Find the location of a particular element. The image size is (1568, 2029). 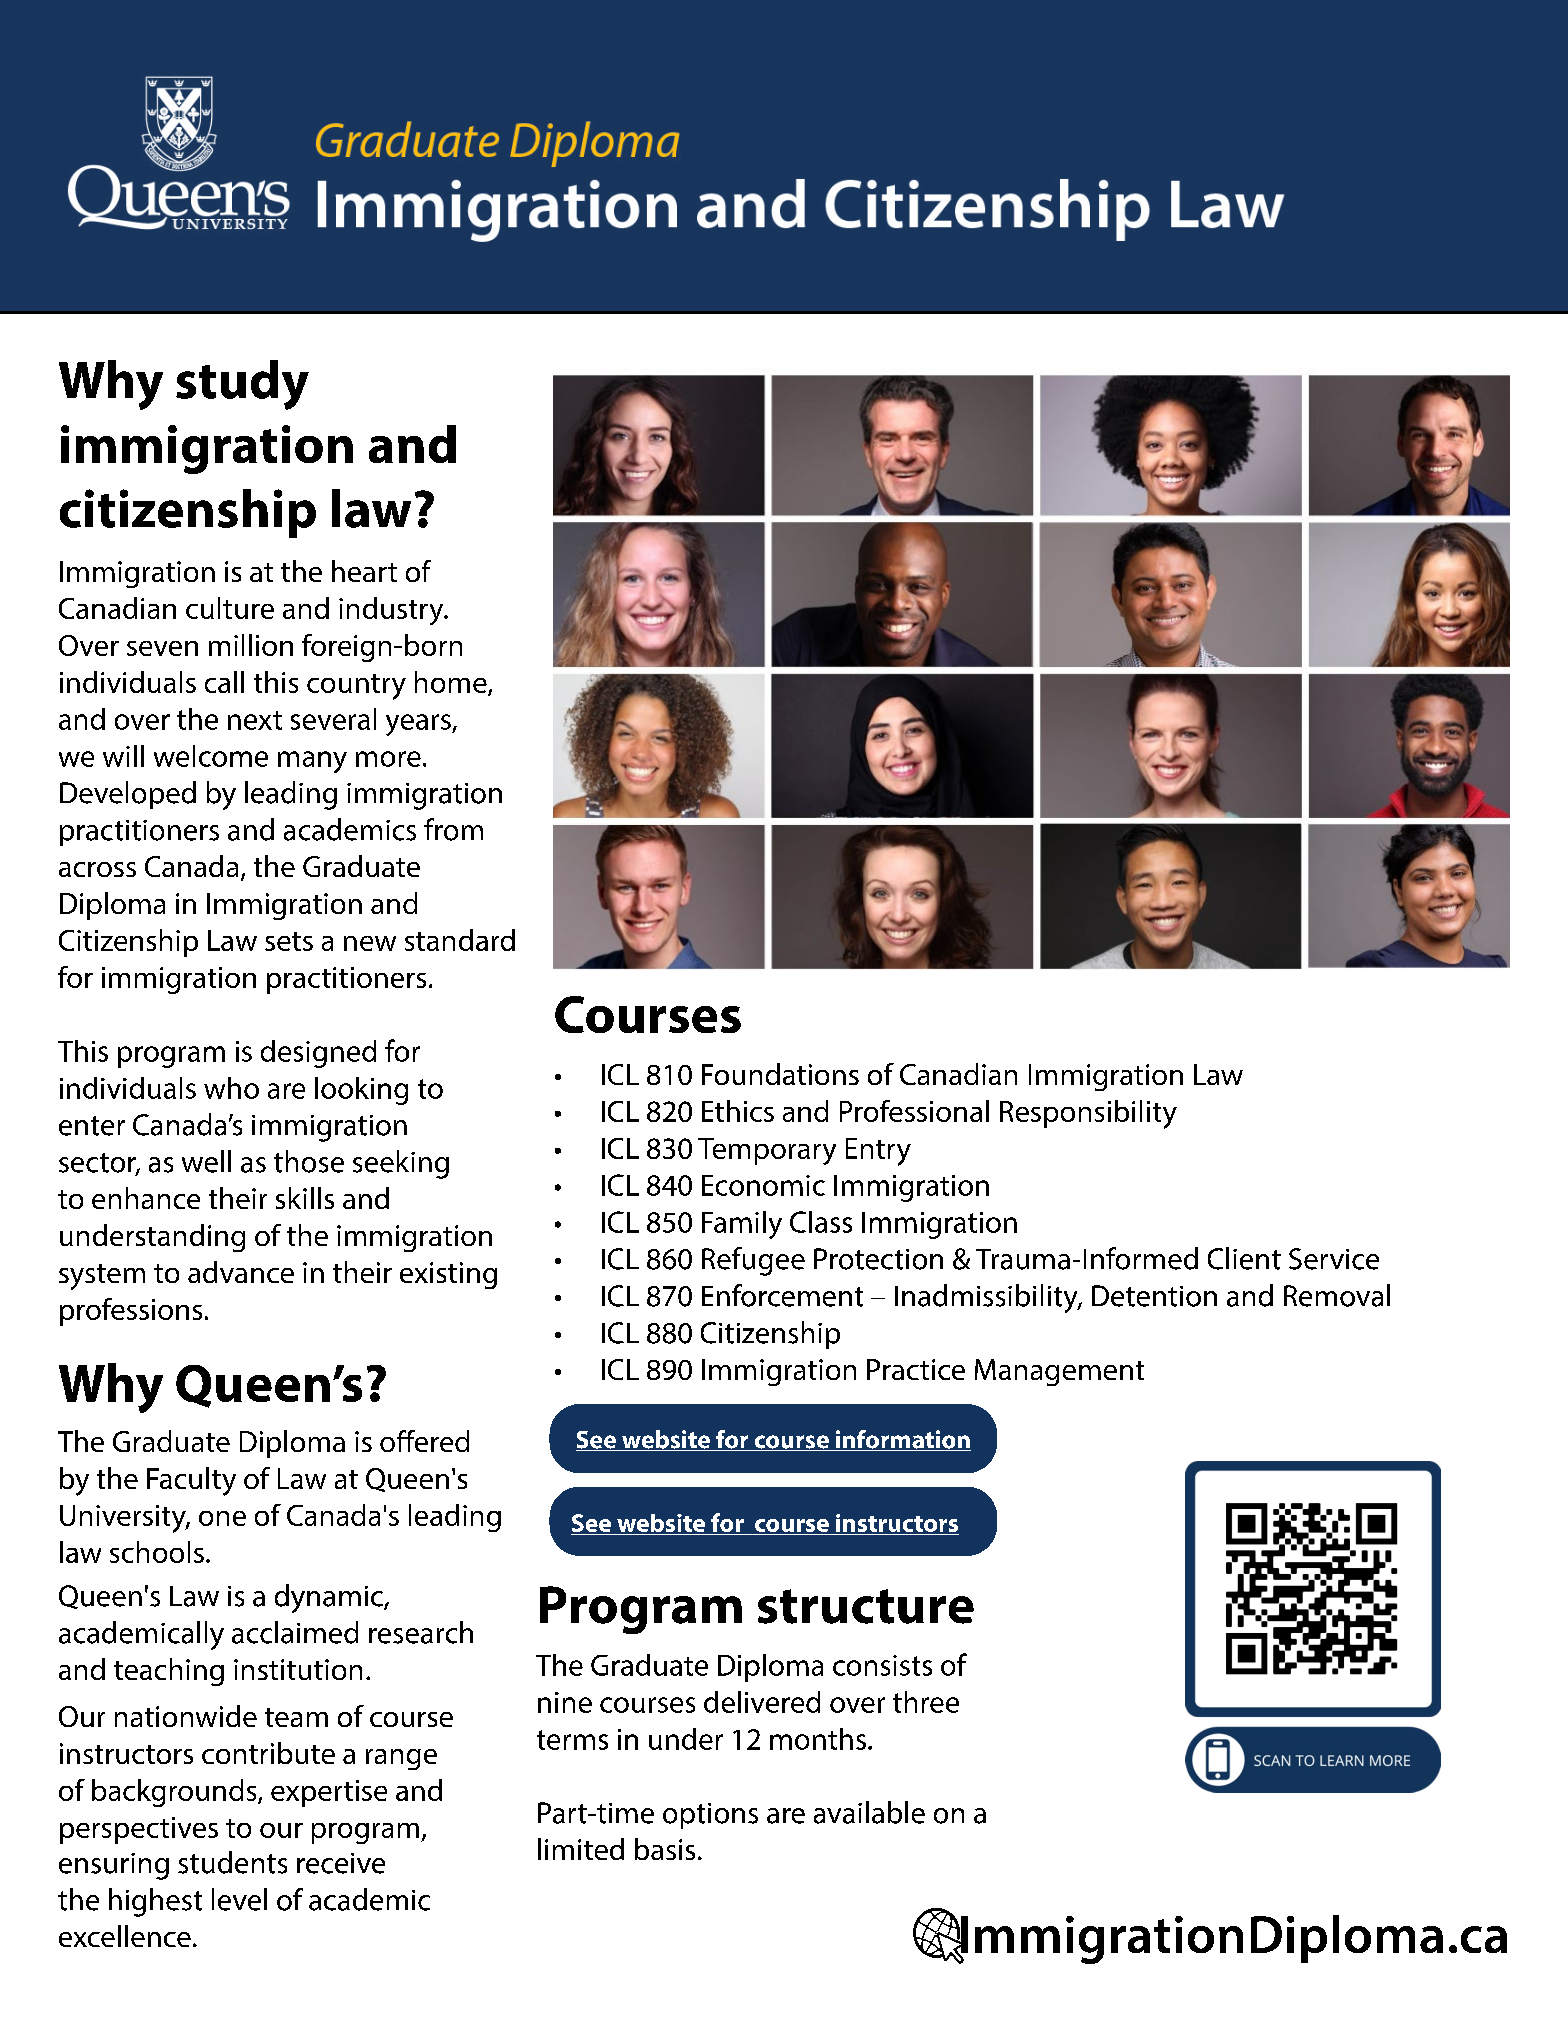

heart is located at coordinates (364, 571).
